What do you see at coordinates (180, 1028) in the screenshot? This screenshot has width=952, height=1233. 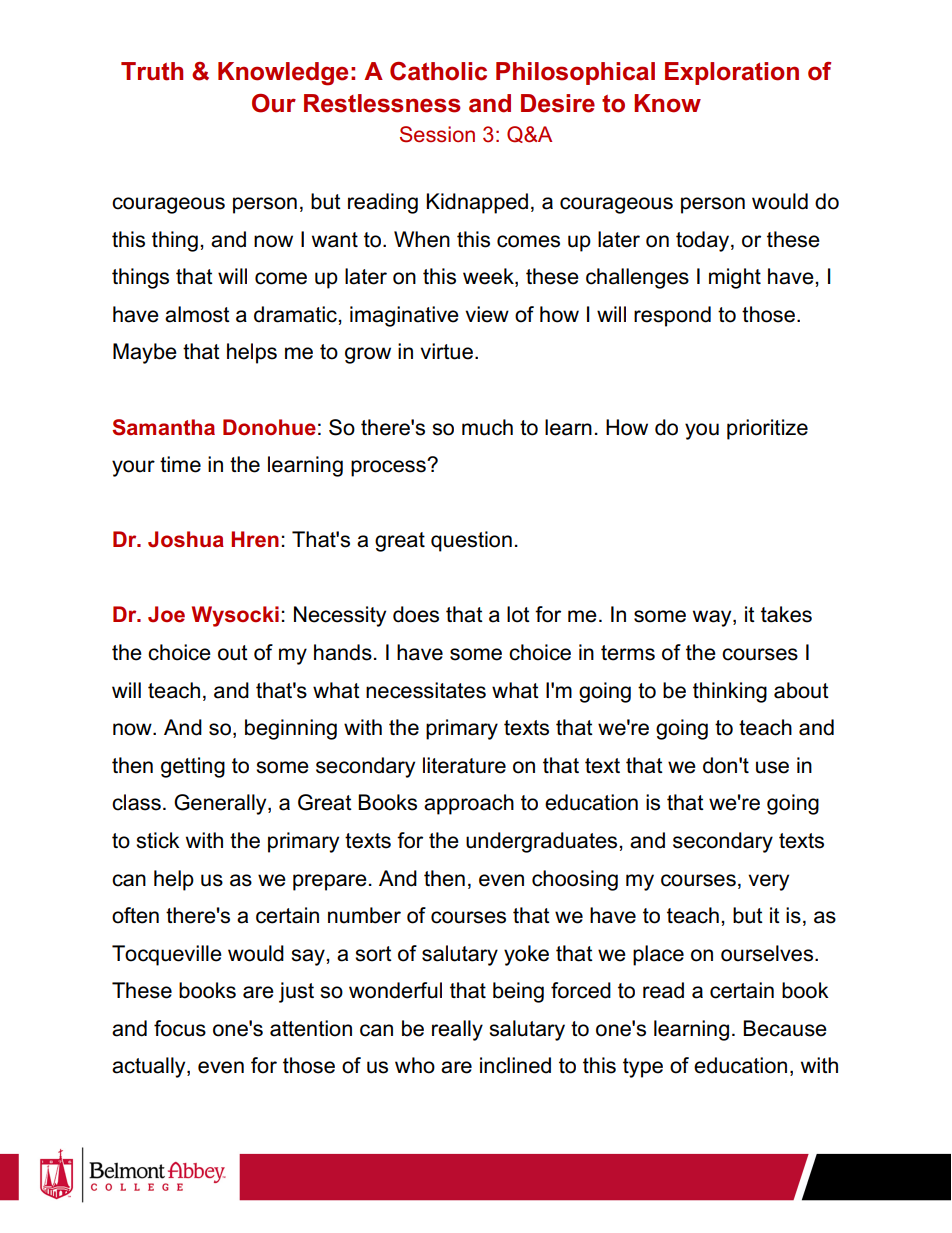 I see `focus` at bounding box center [180, 1028].
